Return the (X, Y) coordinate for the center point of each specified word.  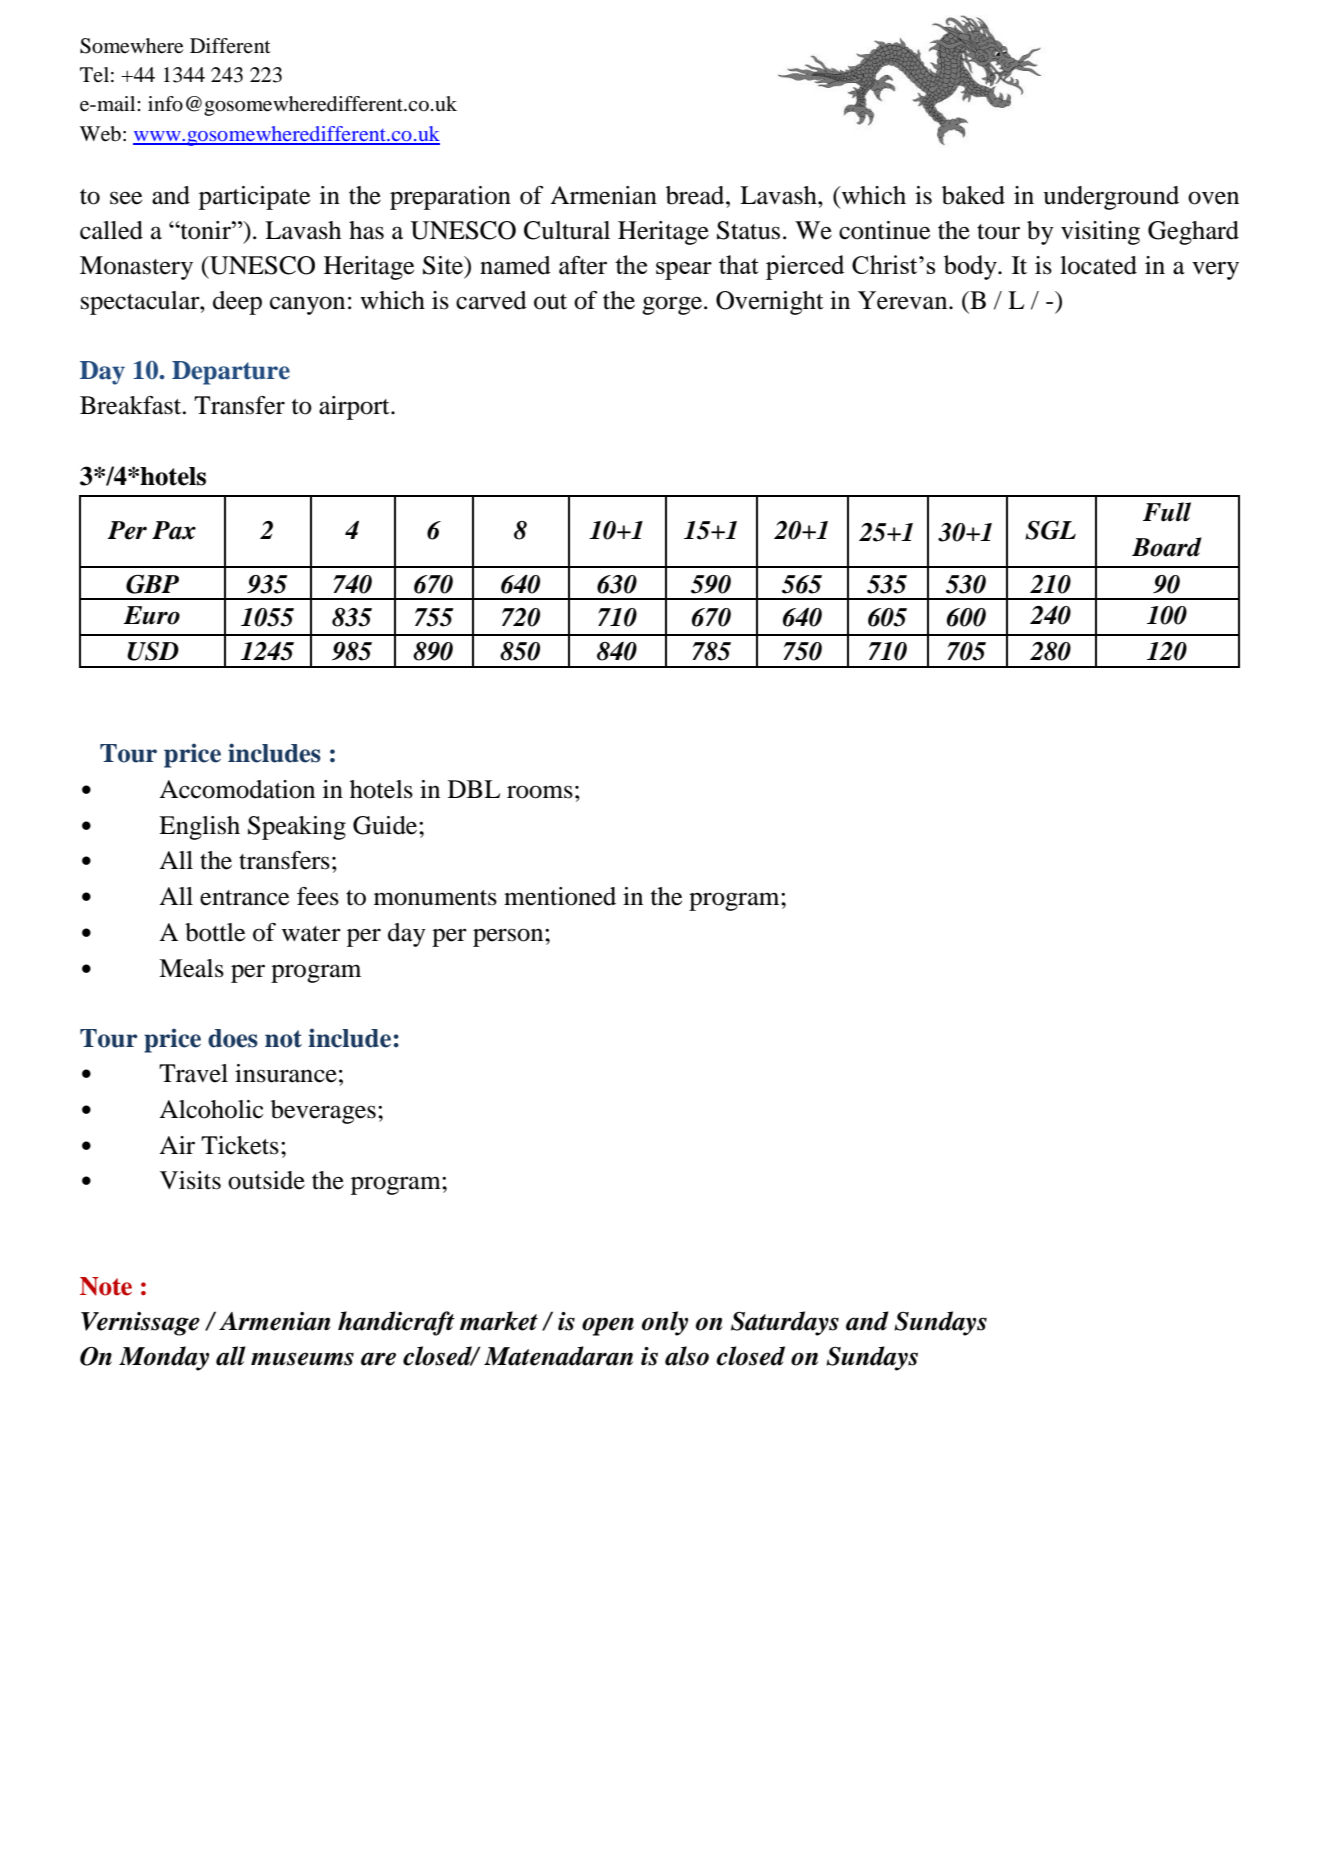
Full (1167, 512)
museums (302, 1359)
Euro (152, 615)
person (509, 937)
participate (254, 198)
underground (1111, 198)
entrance (244, 898)
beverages (323, 1112)
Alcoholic (211, 1109)
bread (696, 195)
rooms (540, 792)
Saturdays (785, 1323)
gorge (672, 305)
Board (1167, 547)
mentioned (560, 896)
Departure (231, 373)
